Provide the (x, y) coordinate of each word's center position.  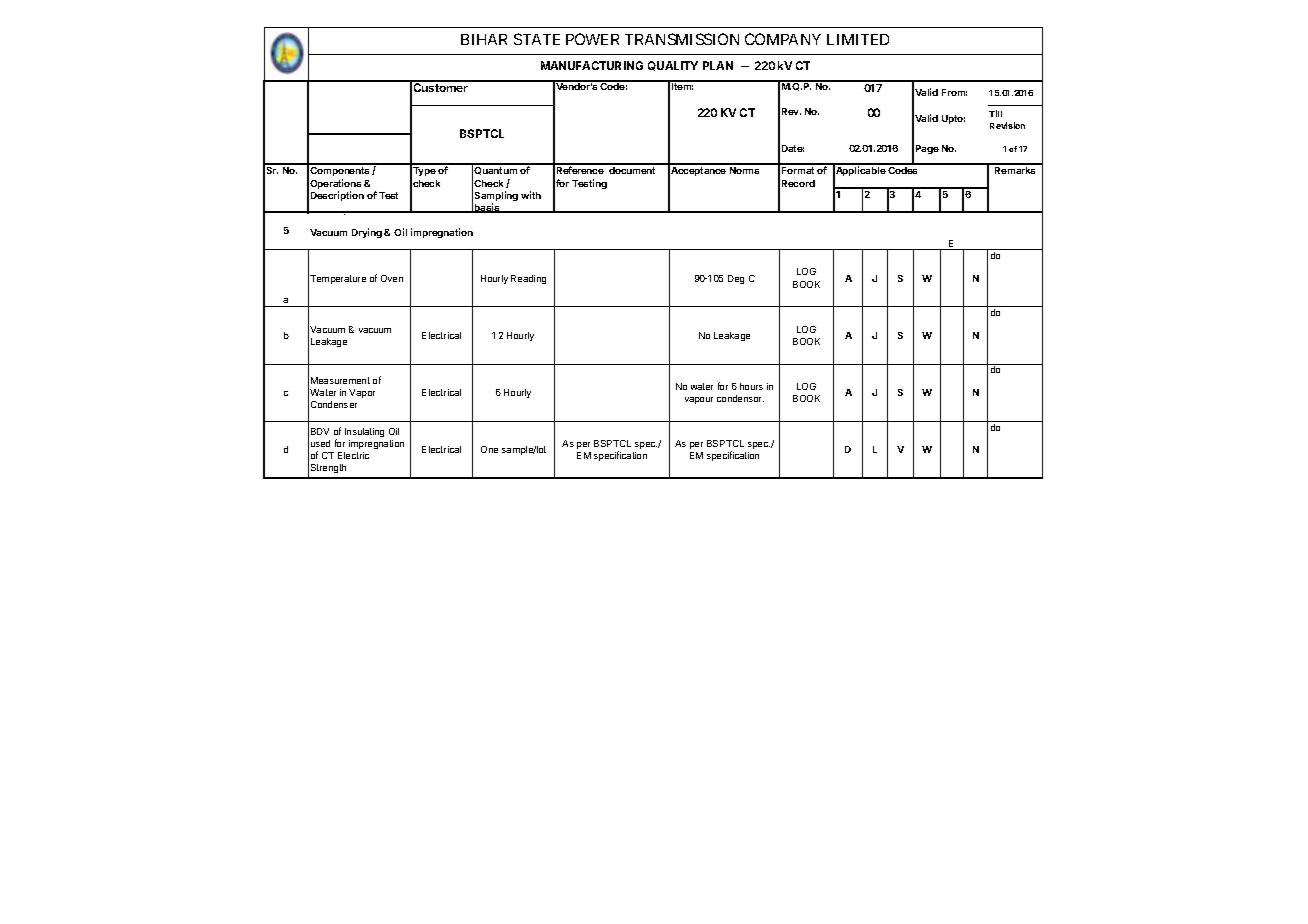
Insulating (364, 432)
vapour (699, 400)
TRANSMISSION (682, 39)
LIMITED (858, 39)
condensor (740, 398)
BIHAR (484, 39)
